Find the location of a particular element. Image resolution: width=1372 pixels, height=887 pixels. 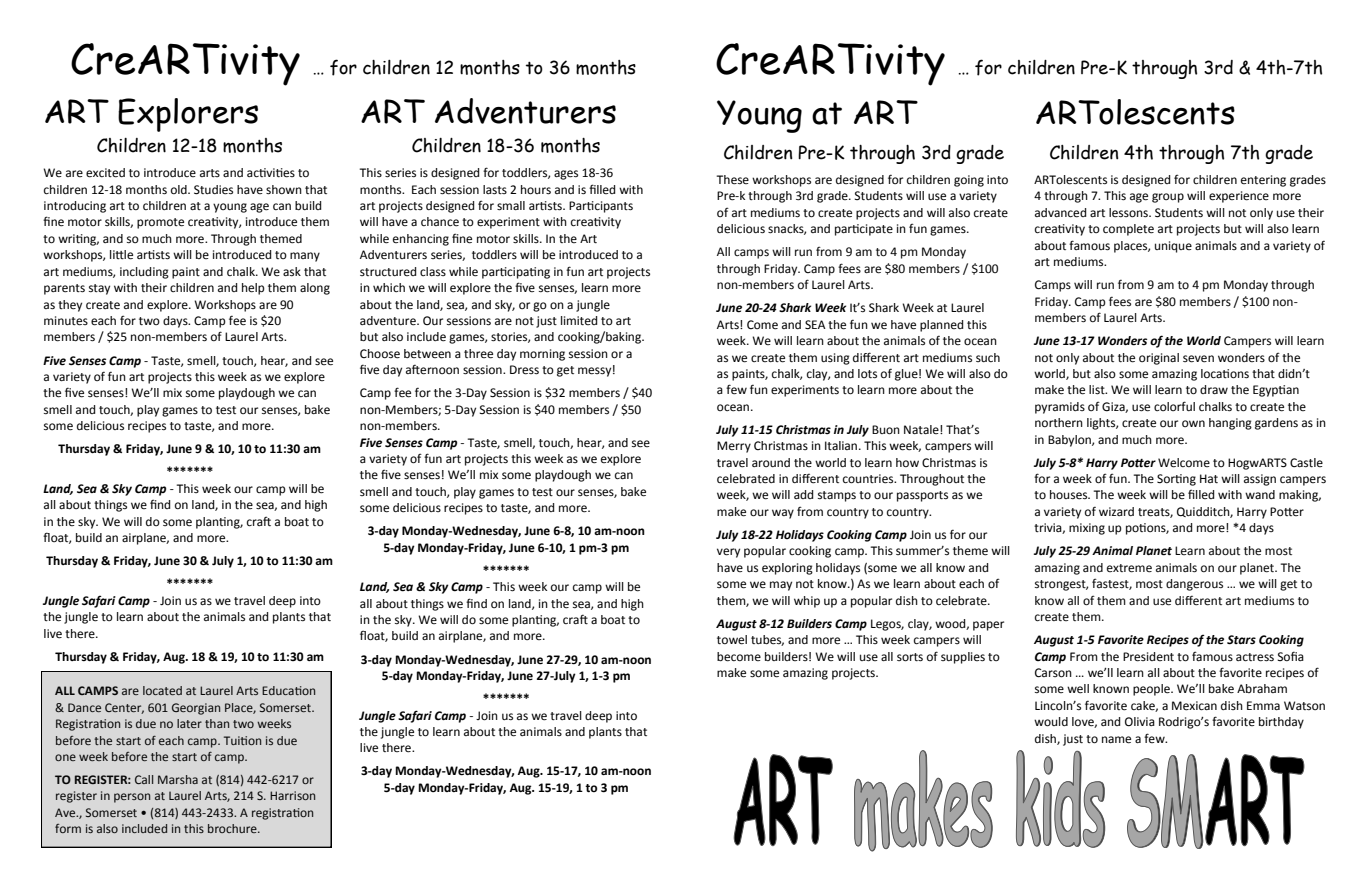

wizard is located at coordinates (1116, 511).
